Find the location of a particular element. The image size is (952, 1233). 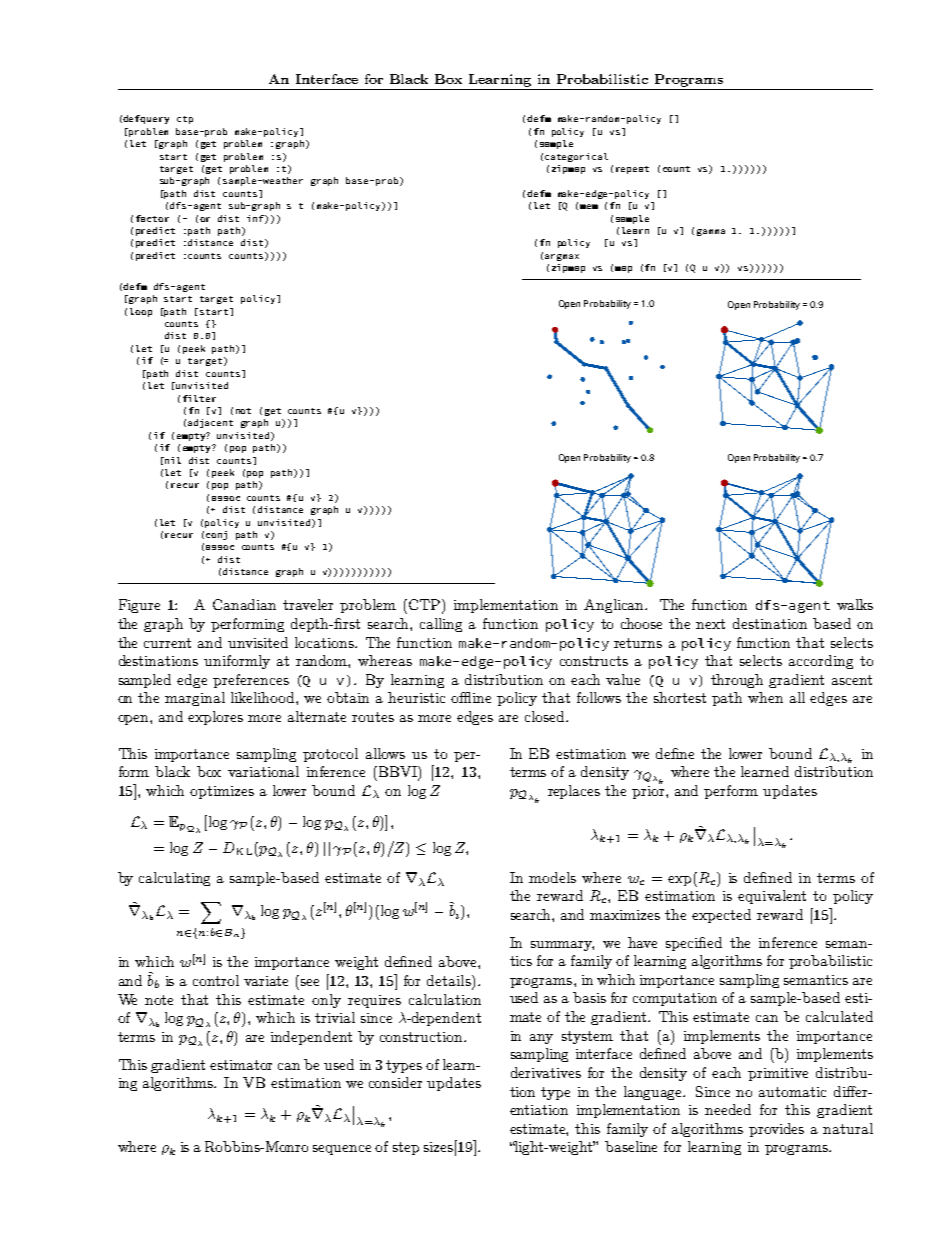

walks is located at coordinates (855, 604).
